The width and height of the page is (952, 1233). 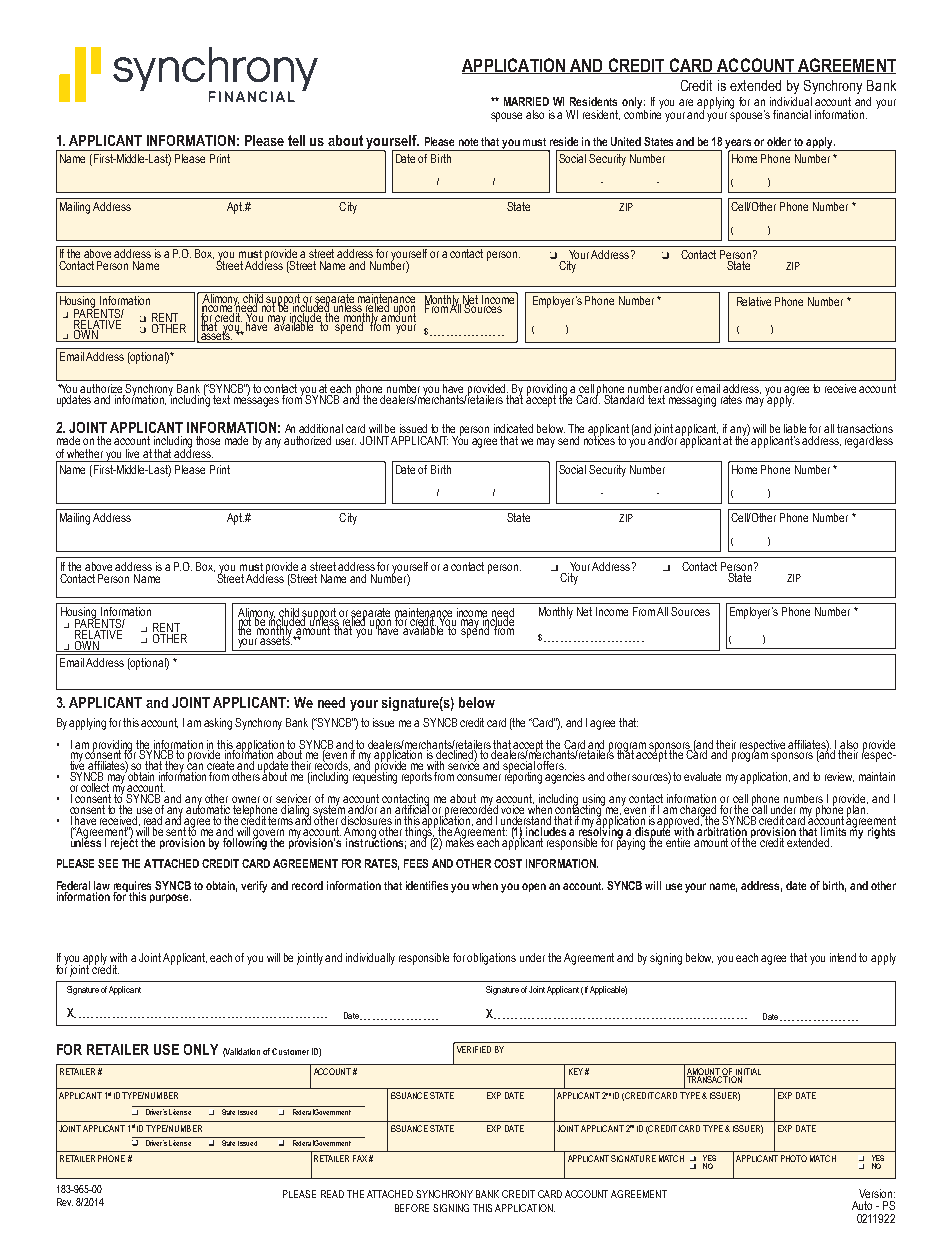 What do you see at coordinates (839, 777) in the page?
I see `review` at bounding box center [839, 777].
